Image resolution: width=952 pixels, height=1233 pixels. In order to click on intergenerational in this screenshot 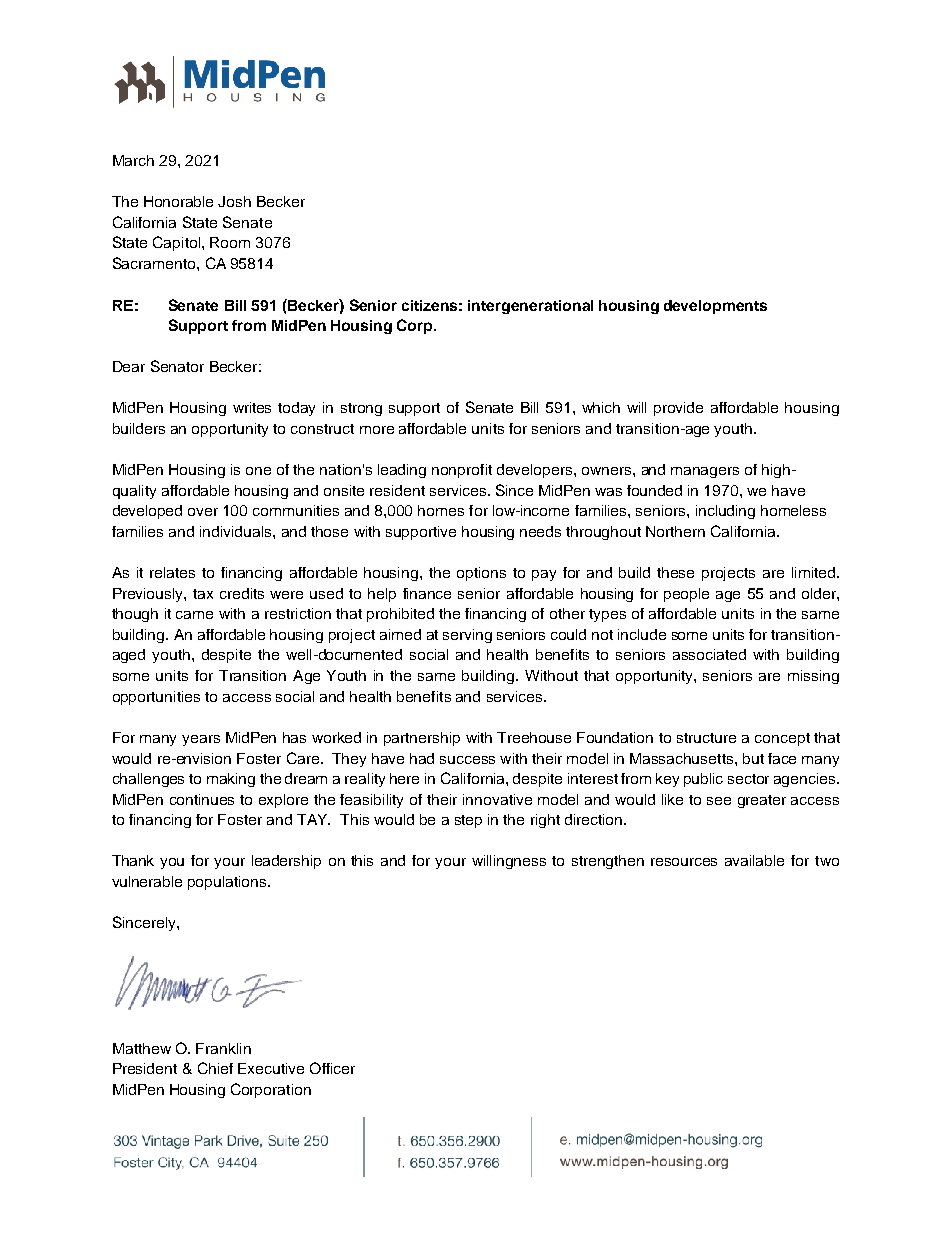, I will do `click(530, 307)`.
